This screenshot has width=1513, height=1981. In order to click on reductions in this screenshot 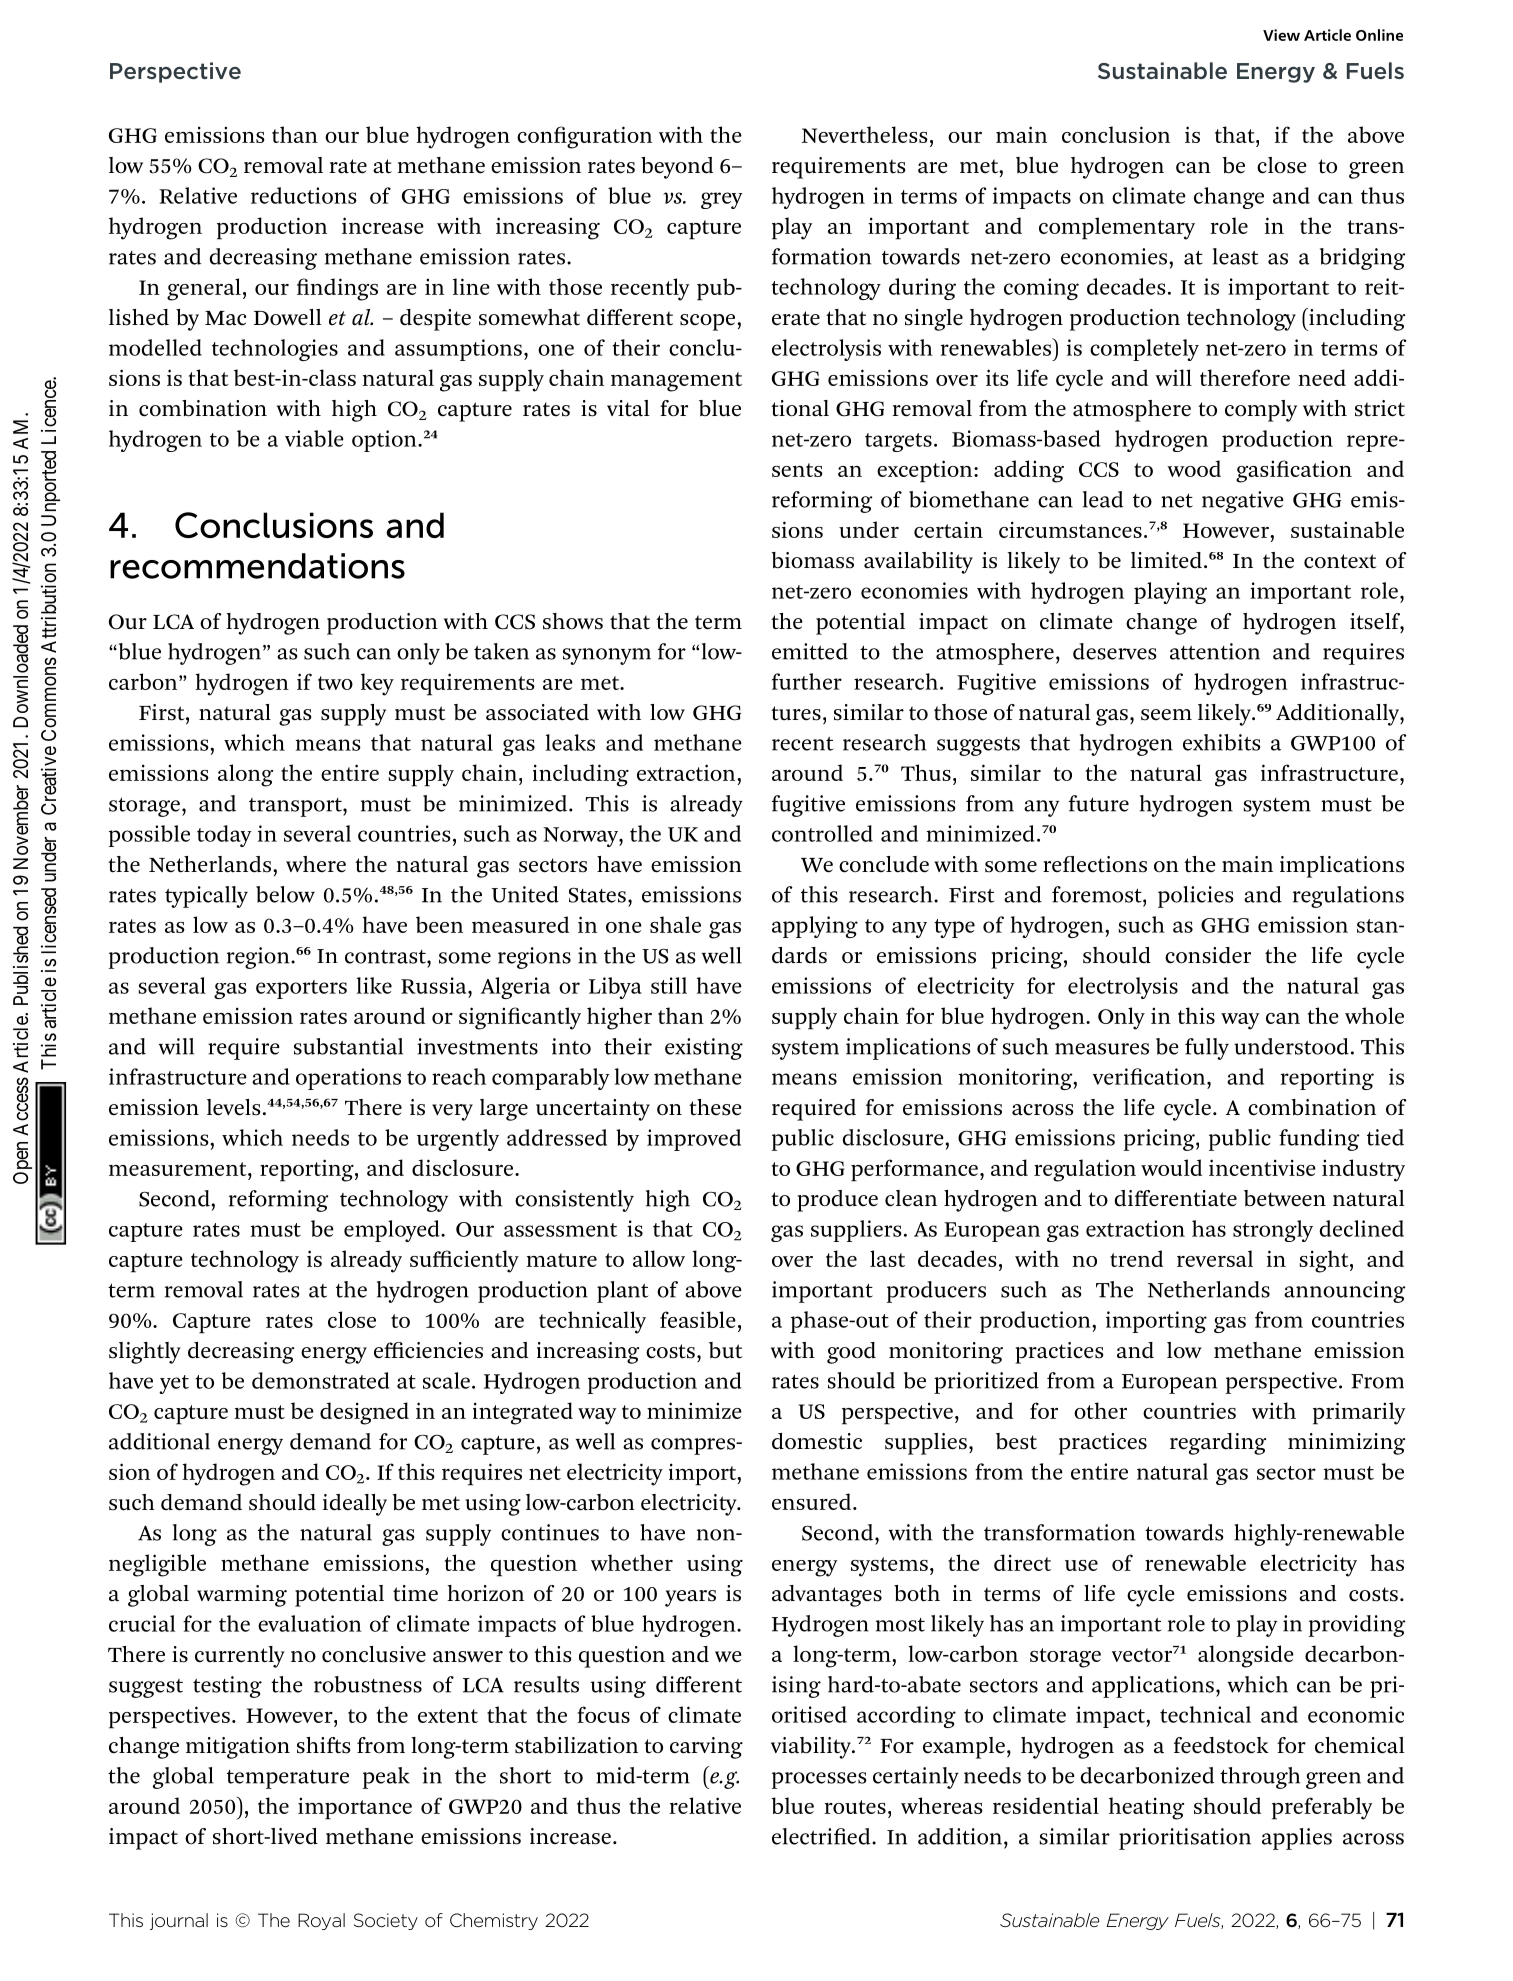, I will do `click(304, 195)`.
